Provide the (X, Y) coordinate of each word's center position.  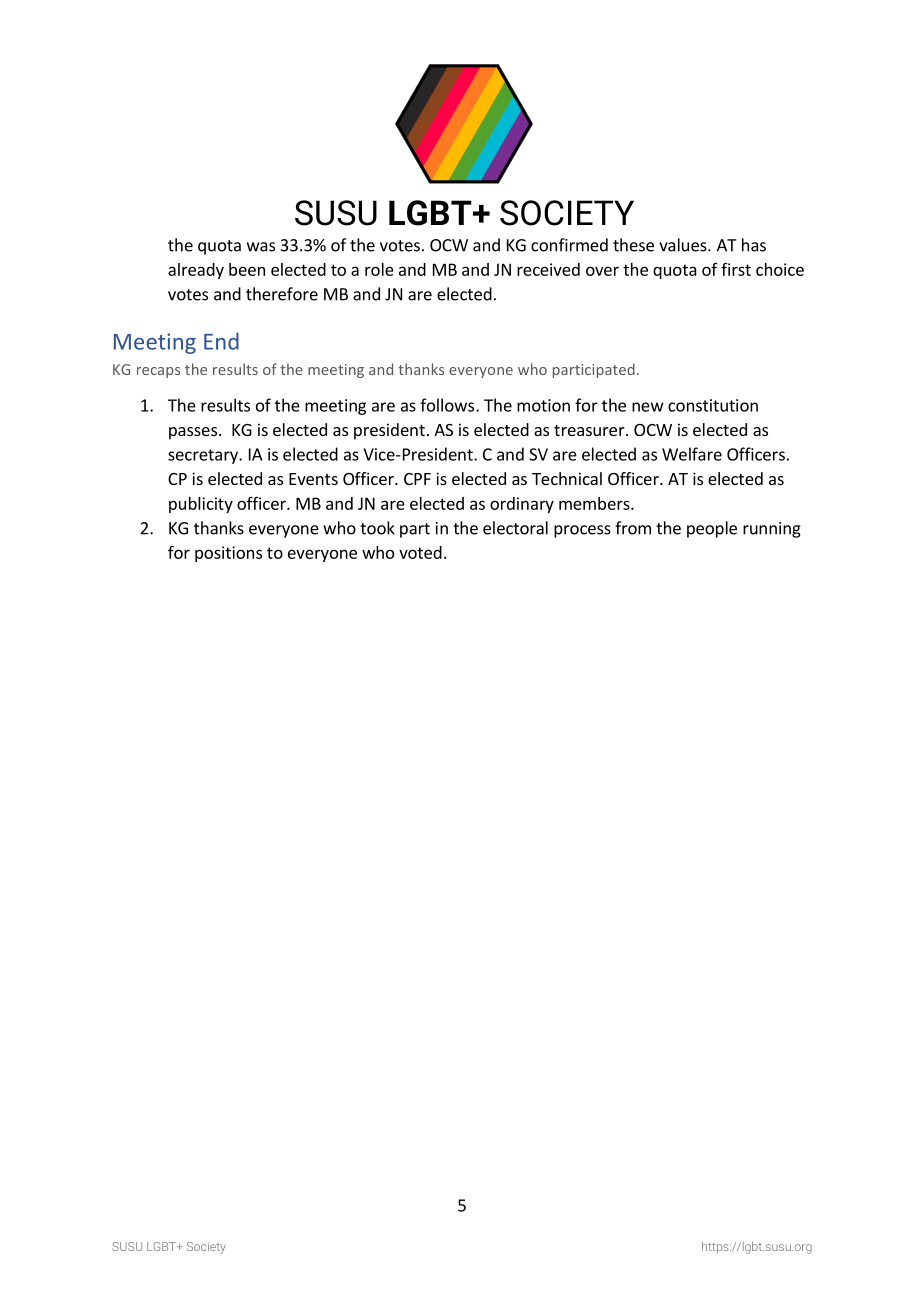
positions (228, 554)
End (221, 341)
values (684, 245)
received (548, 269)
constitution (713, 405)
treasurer (590, 430)
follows (448, 405)
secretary (204, 456)
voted (420, 552)
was (261, 247)
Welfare (692, 454)
